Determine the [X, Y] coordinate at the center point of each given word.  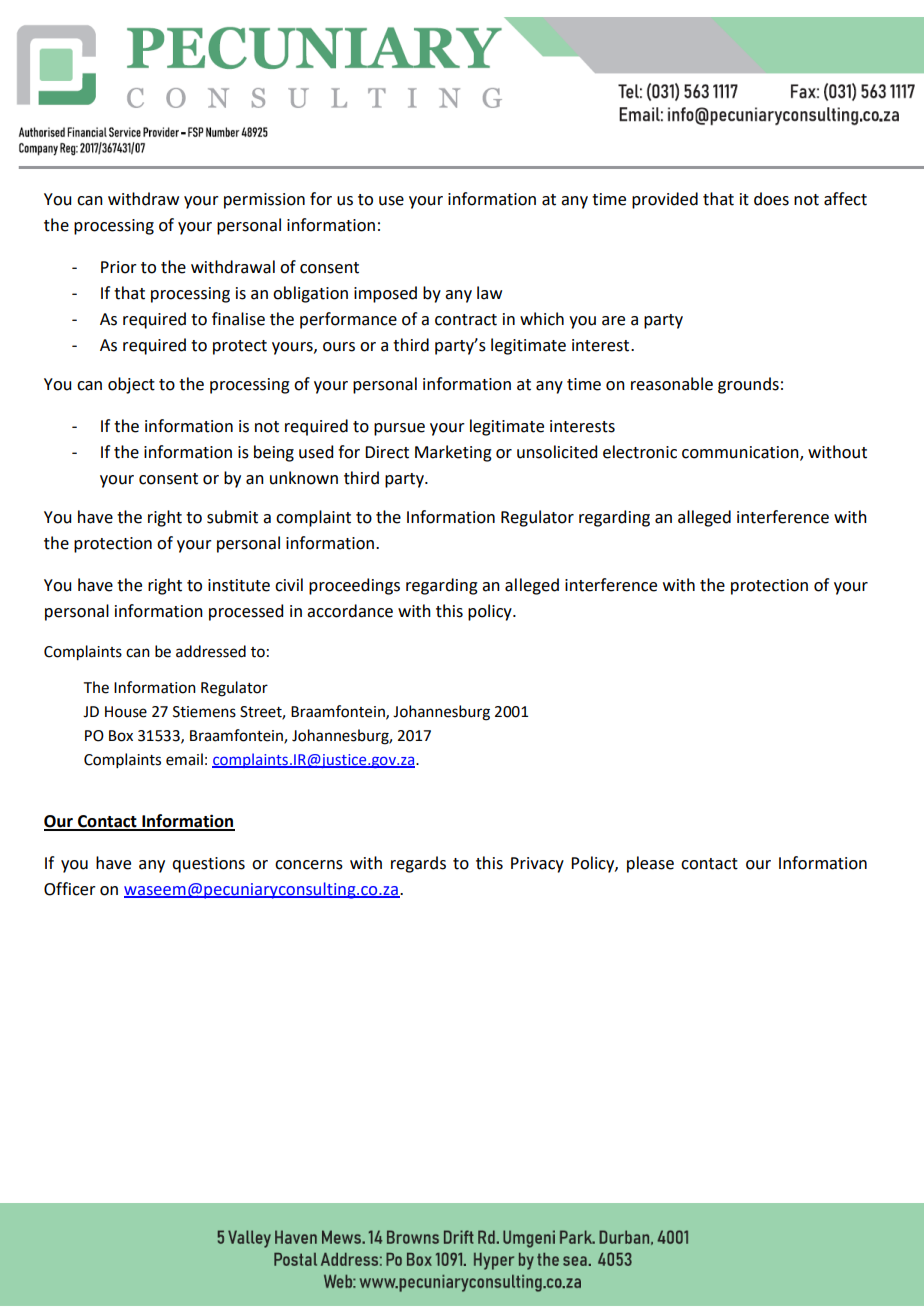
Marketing [453, 453]
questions [208, 865]
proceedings [354, 586]
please [650, 864]
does [771, 199]
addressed [211, 651]
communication [741, 453]
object [131, 385]
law [489, 293]
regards [418, 864]
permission [264, 201]
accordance [350, 611]
